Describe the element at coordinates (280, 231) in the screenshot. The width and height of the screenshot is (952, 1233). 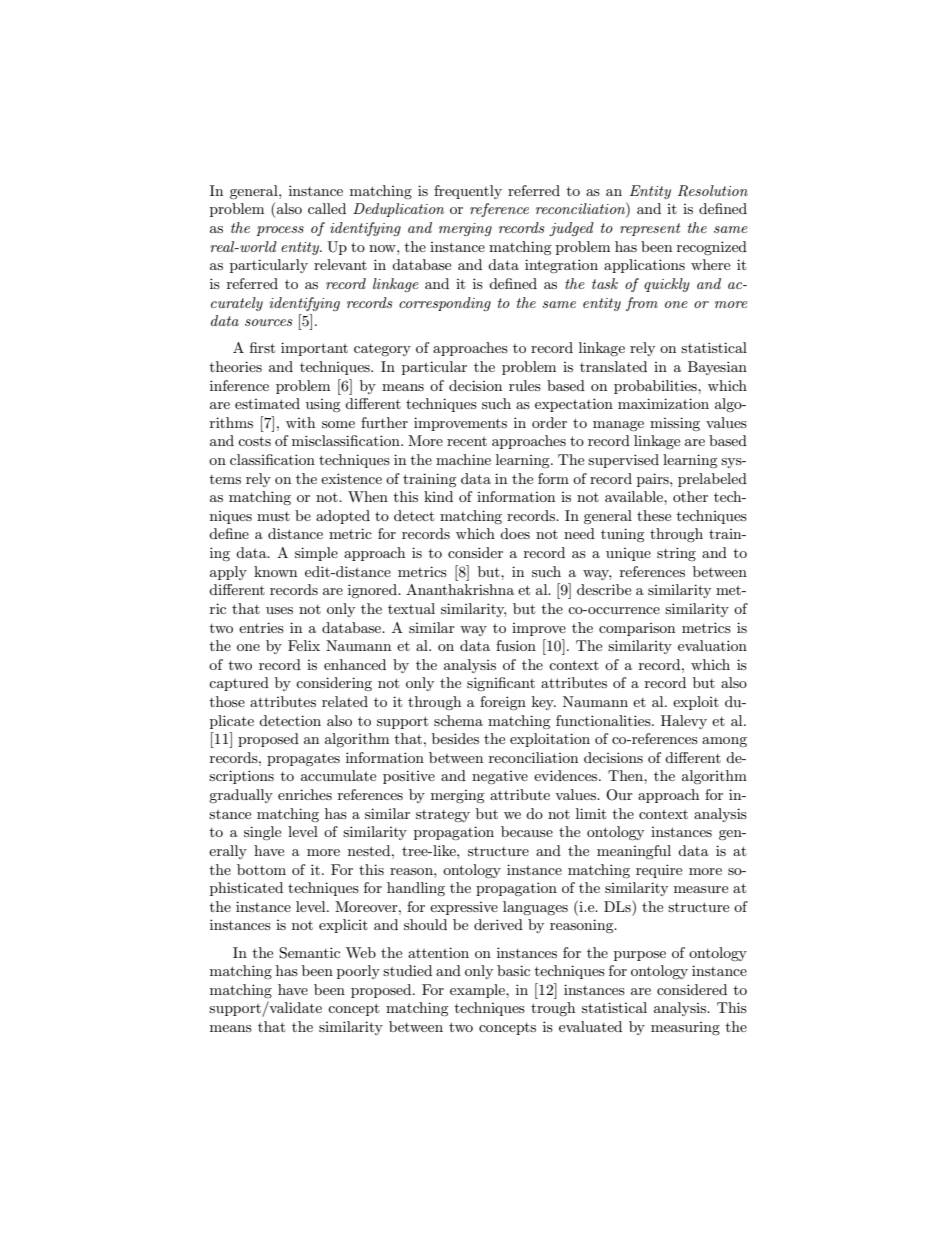
I see `process` at that location.
